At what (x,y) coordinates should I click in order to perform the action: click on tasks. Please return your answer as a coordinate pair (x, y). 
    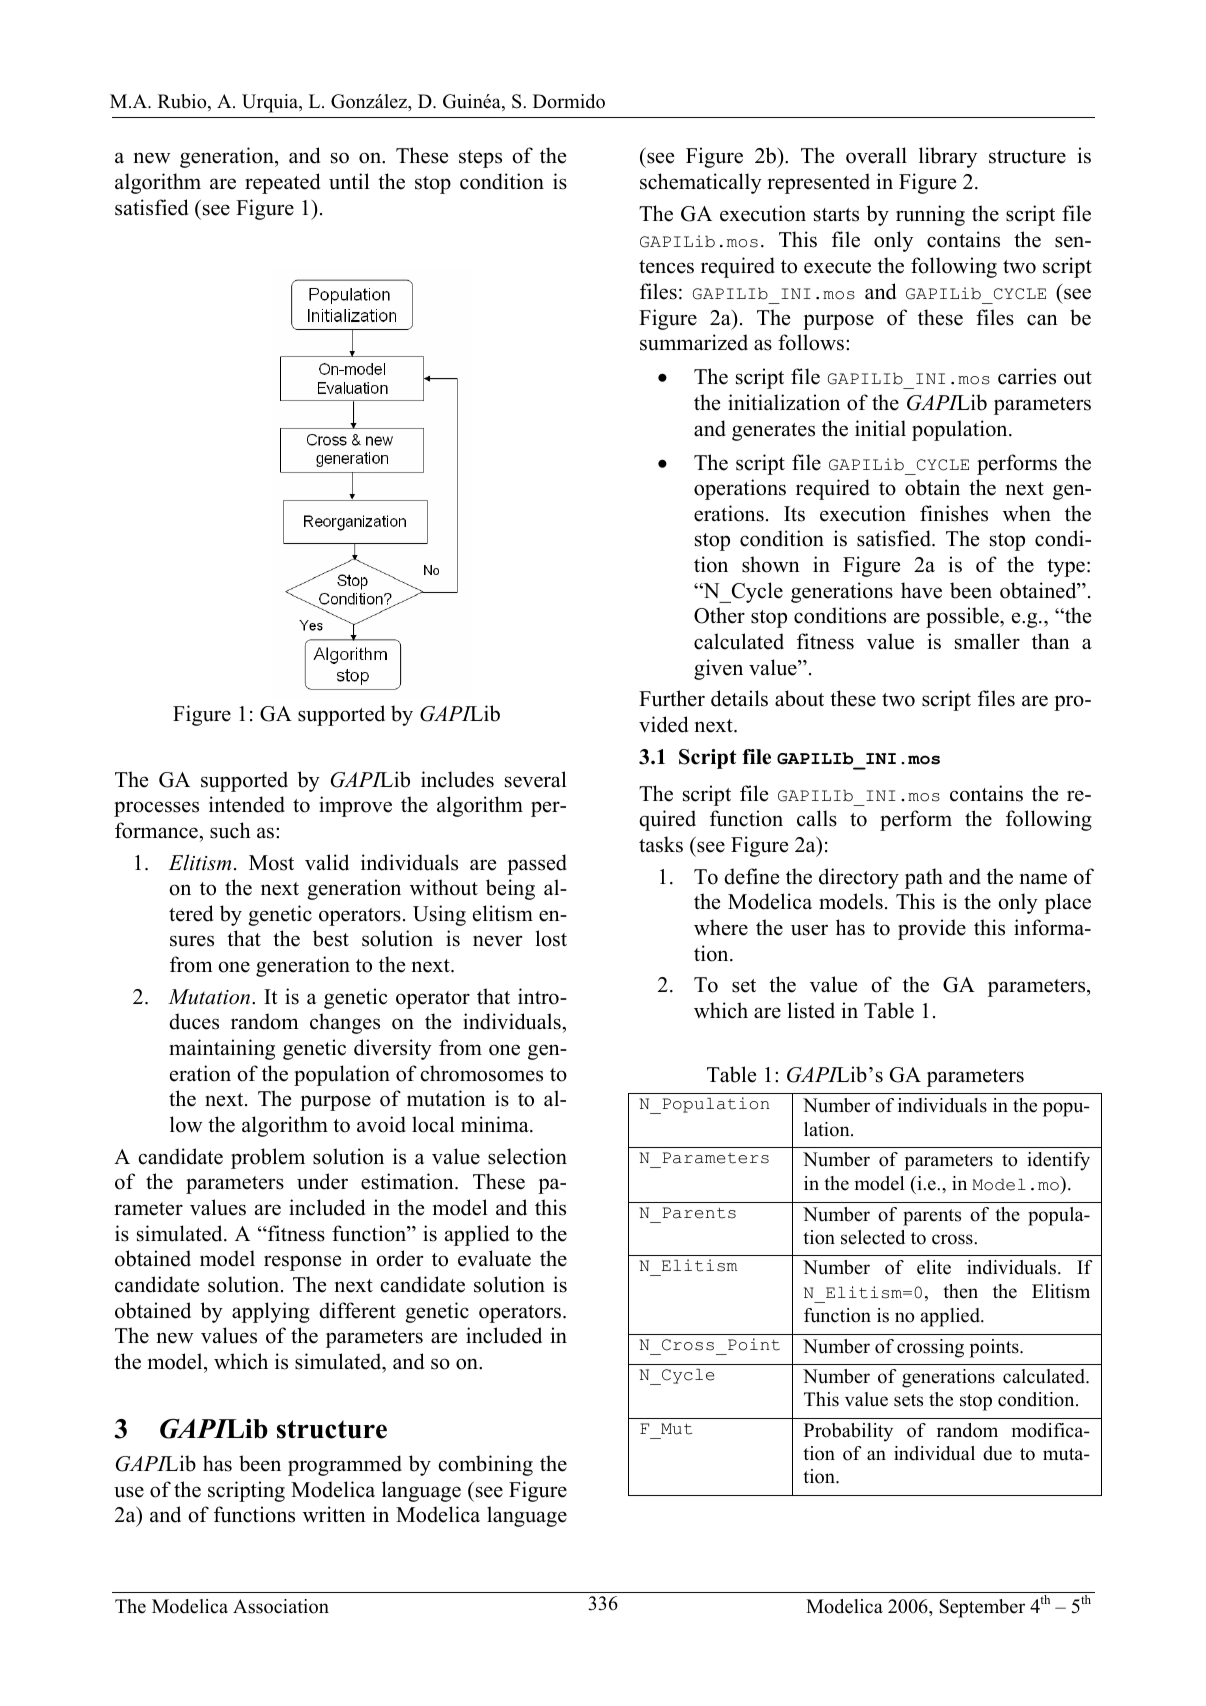
    Looking at the image, I should click on (661, 844).
